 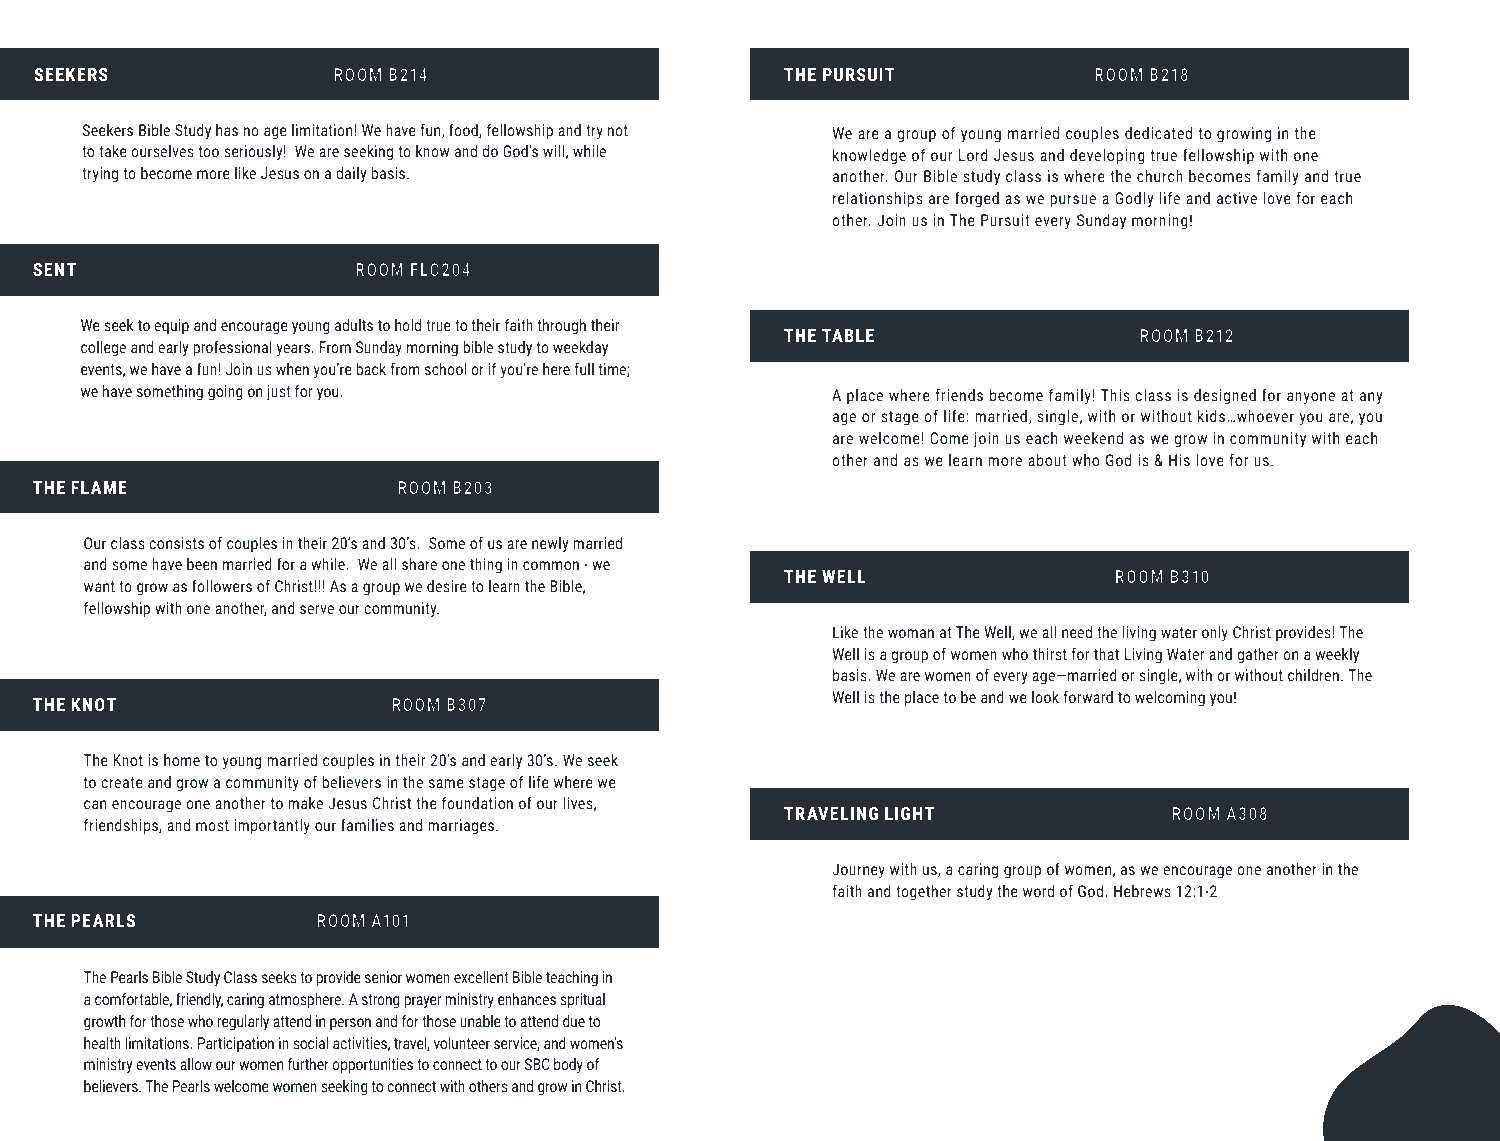 I want to click on home, so click(x=182, y=760).
